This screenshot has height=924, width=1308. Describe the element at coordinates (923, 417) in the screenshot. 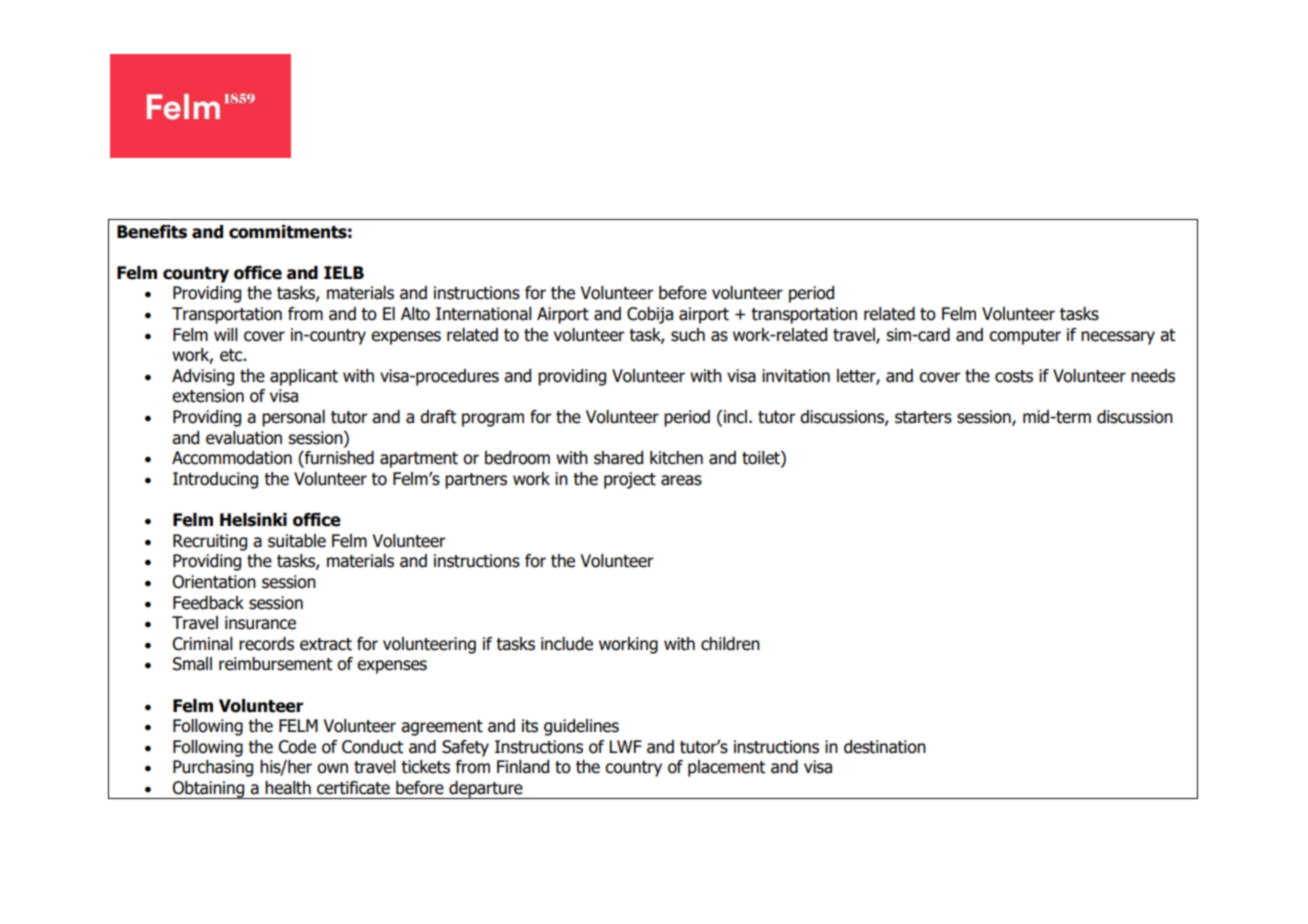

I see `starters` at that location.
